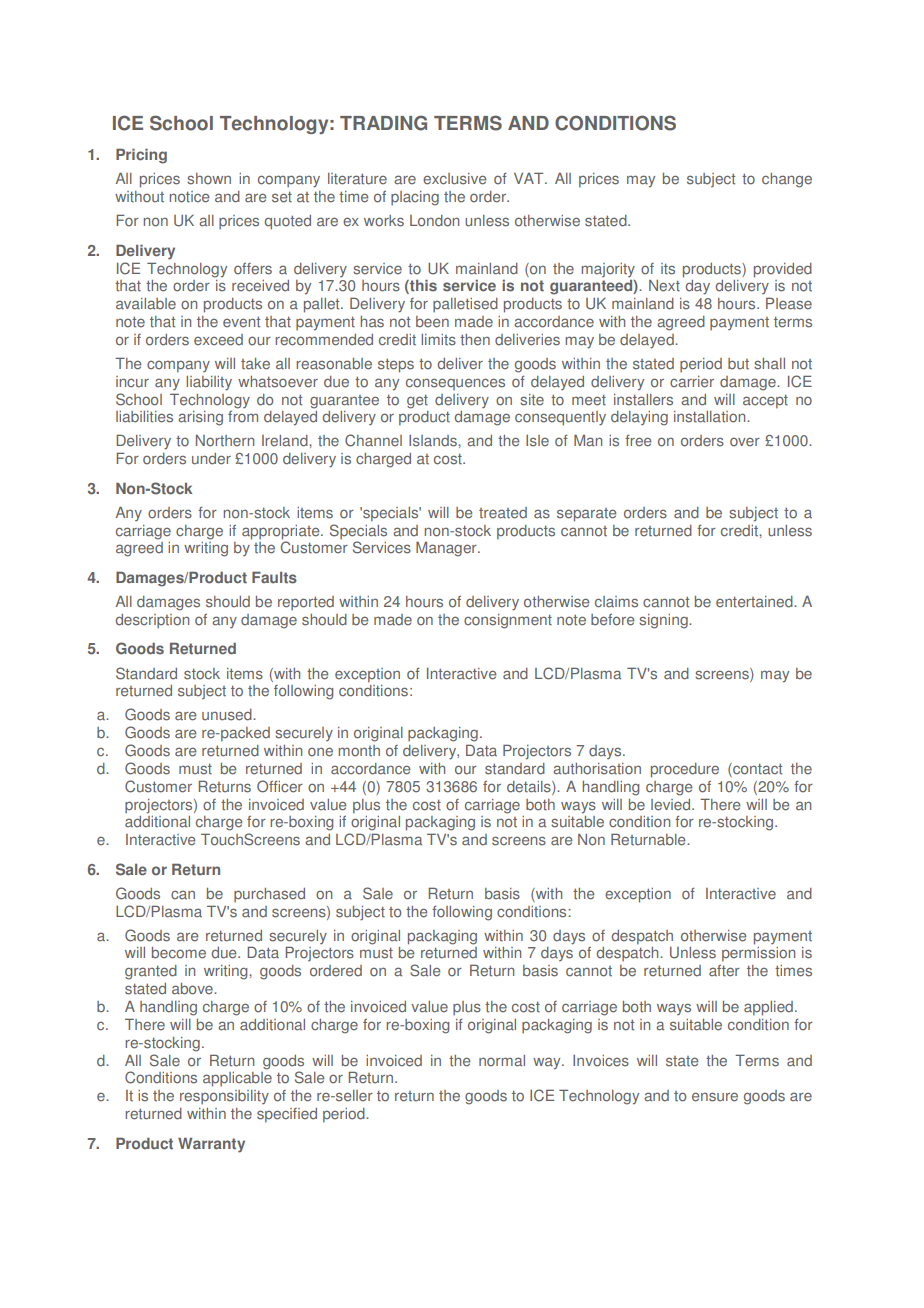  What do you see at coordinates (502, 1061) in the screenshot?
I see `normal` at bounding box center [502, 1061].
